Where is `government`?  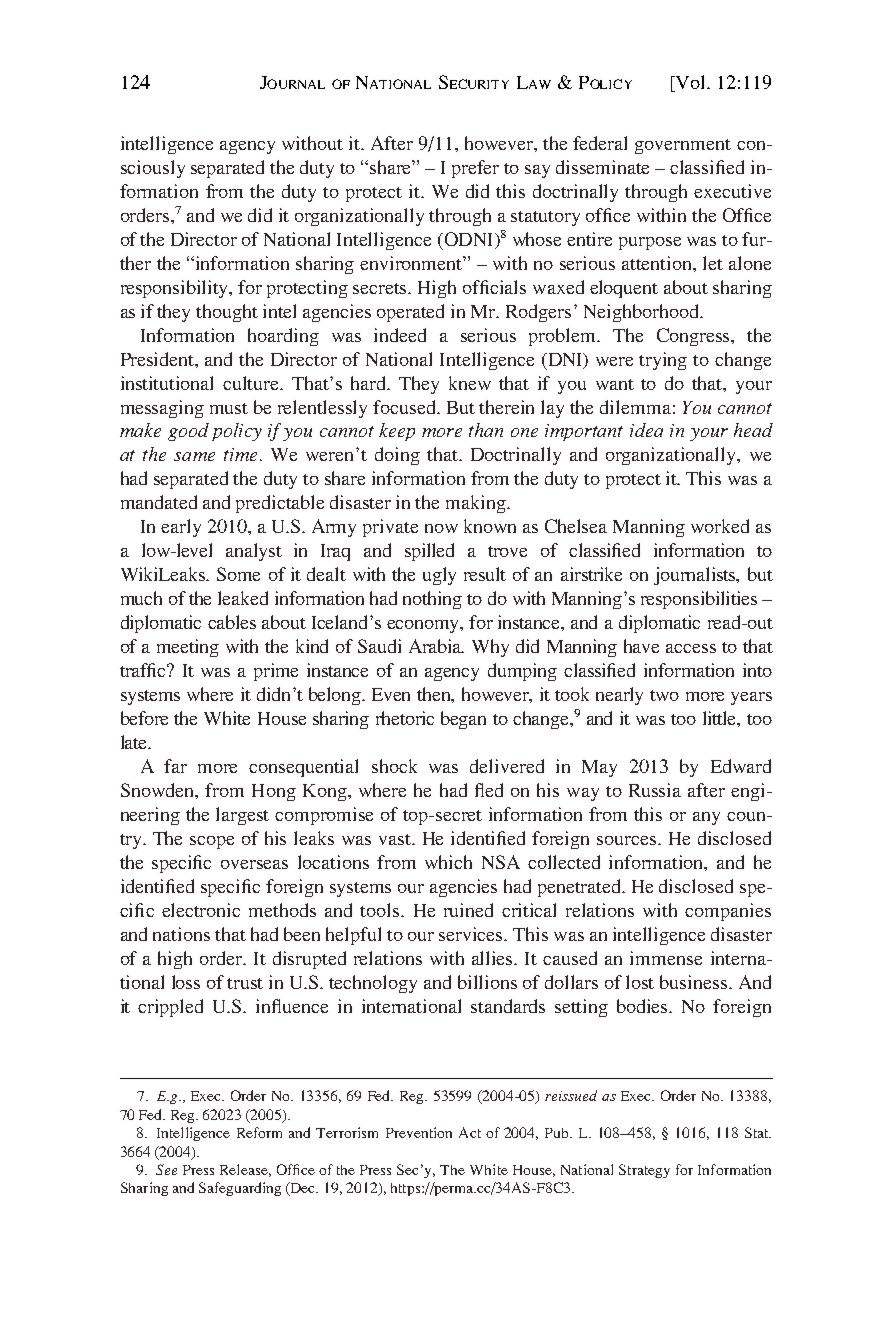 government is located at coordinates (683, 146).
